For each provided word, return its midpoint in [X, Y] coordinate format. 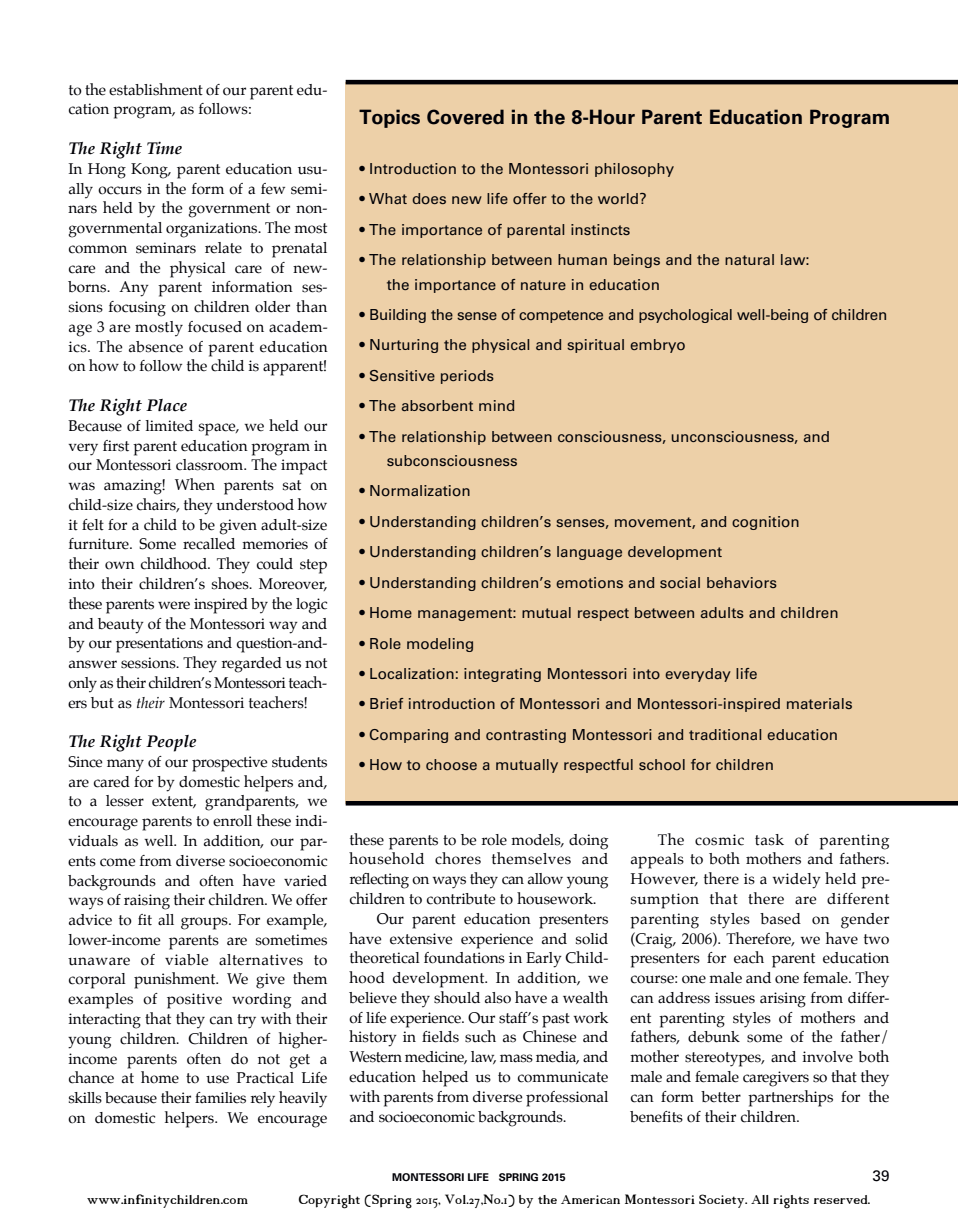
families [220, 1098]
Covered [465, 117]
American [590, 1199]
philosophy [634, 170]
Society [723, 1201]
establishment [156, 89]
